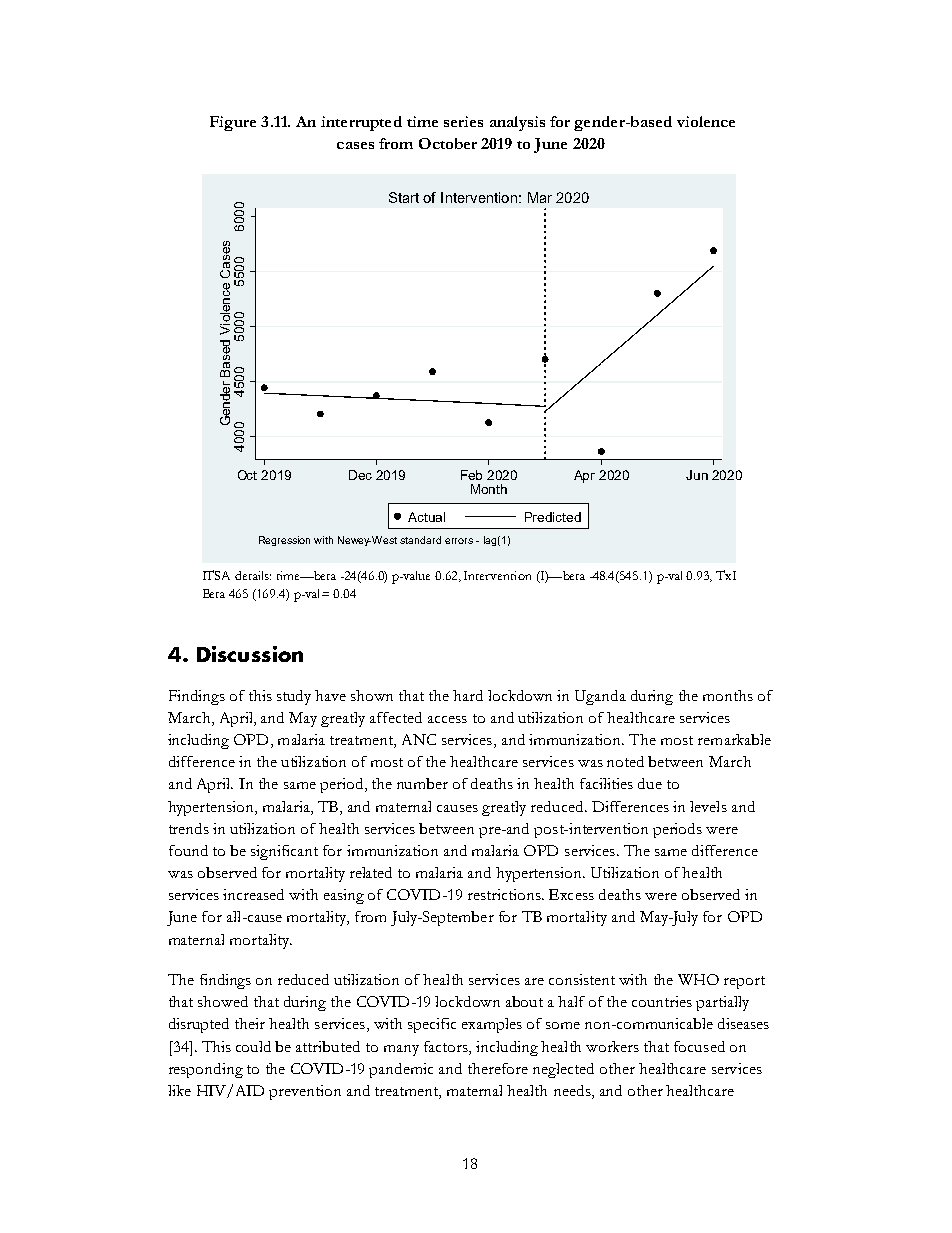  I want to click on Feb, so click(471, 475).
